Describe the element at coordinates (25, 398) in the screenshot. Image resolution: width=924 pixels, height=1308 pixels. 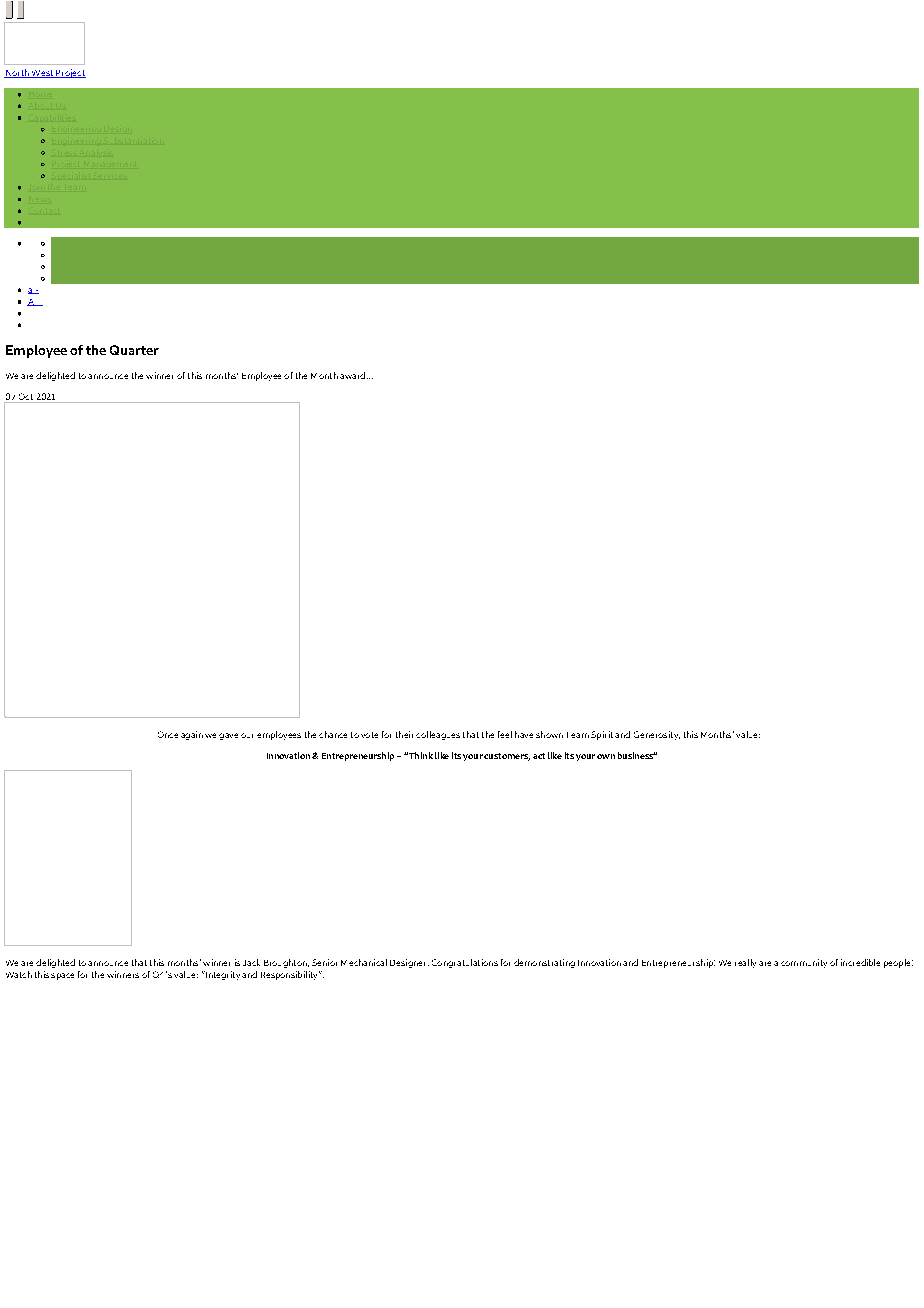
I see `Oct` at that location.
